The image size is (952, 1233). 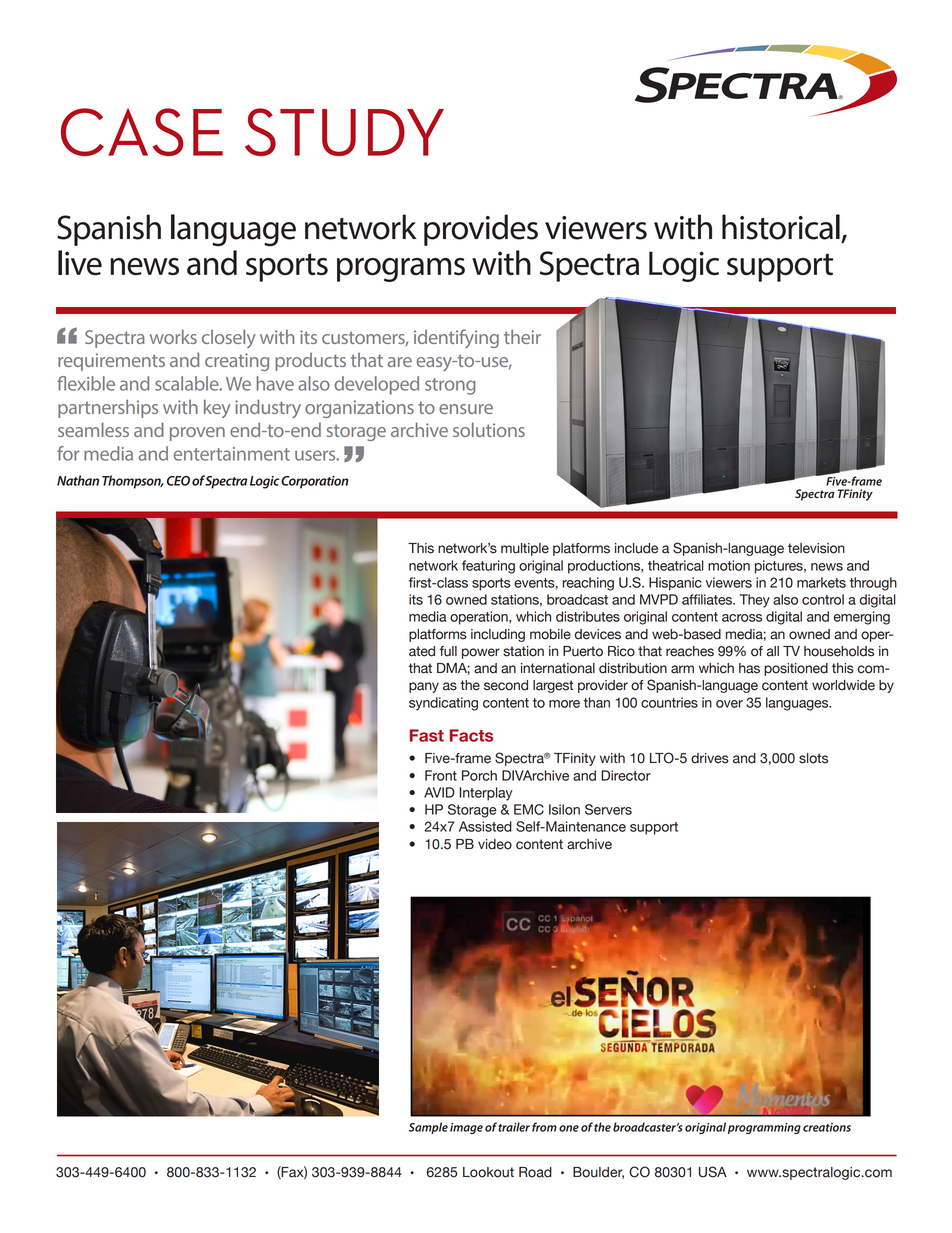 I want to click on image, so click(x=466, y=1128).
